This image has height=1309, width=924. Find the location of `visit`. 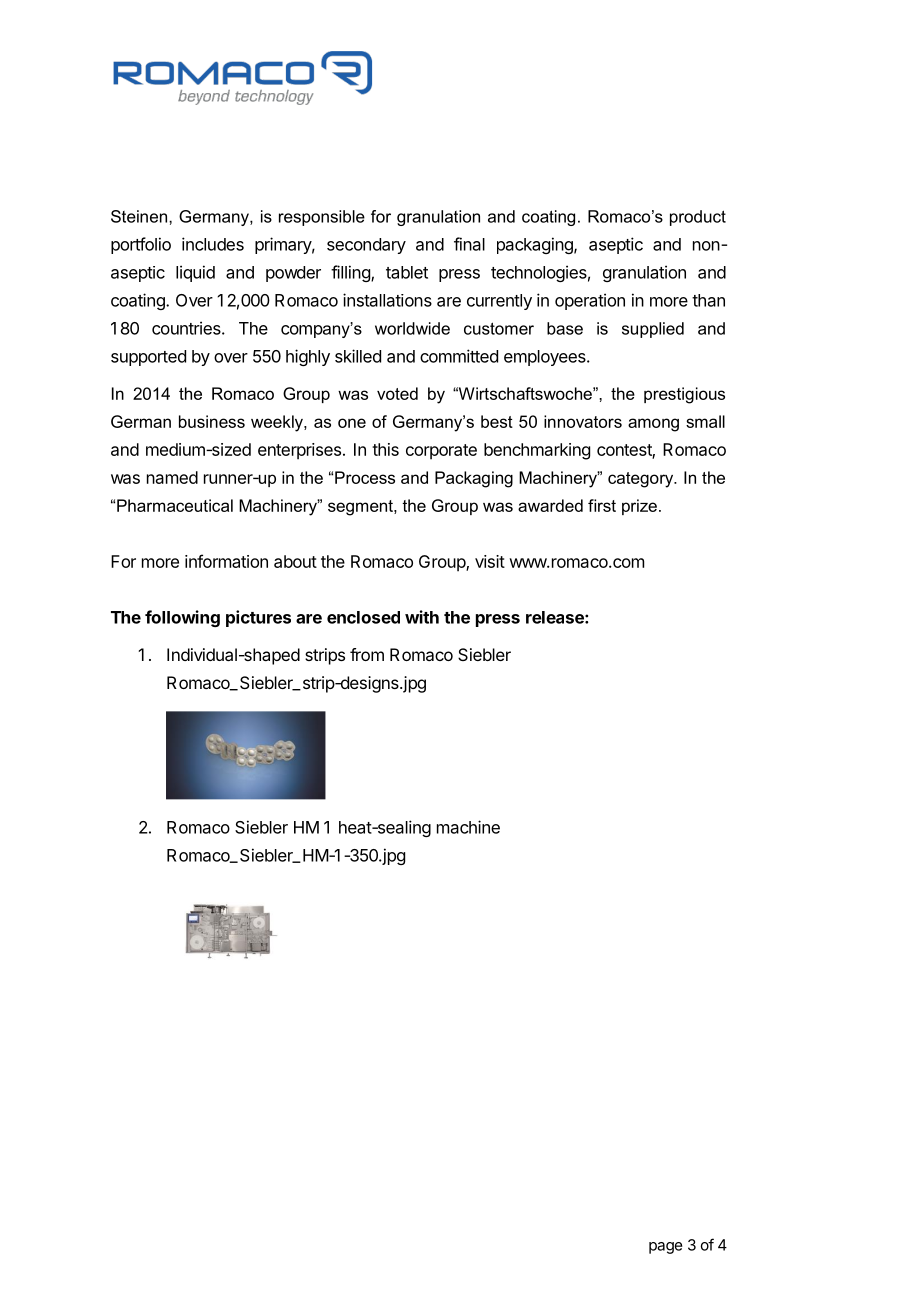

visit is located at coordinates (490, 561).
